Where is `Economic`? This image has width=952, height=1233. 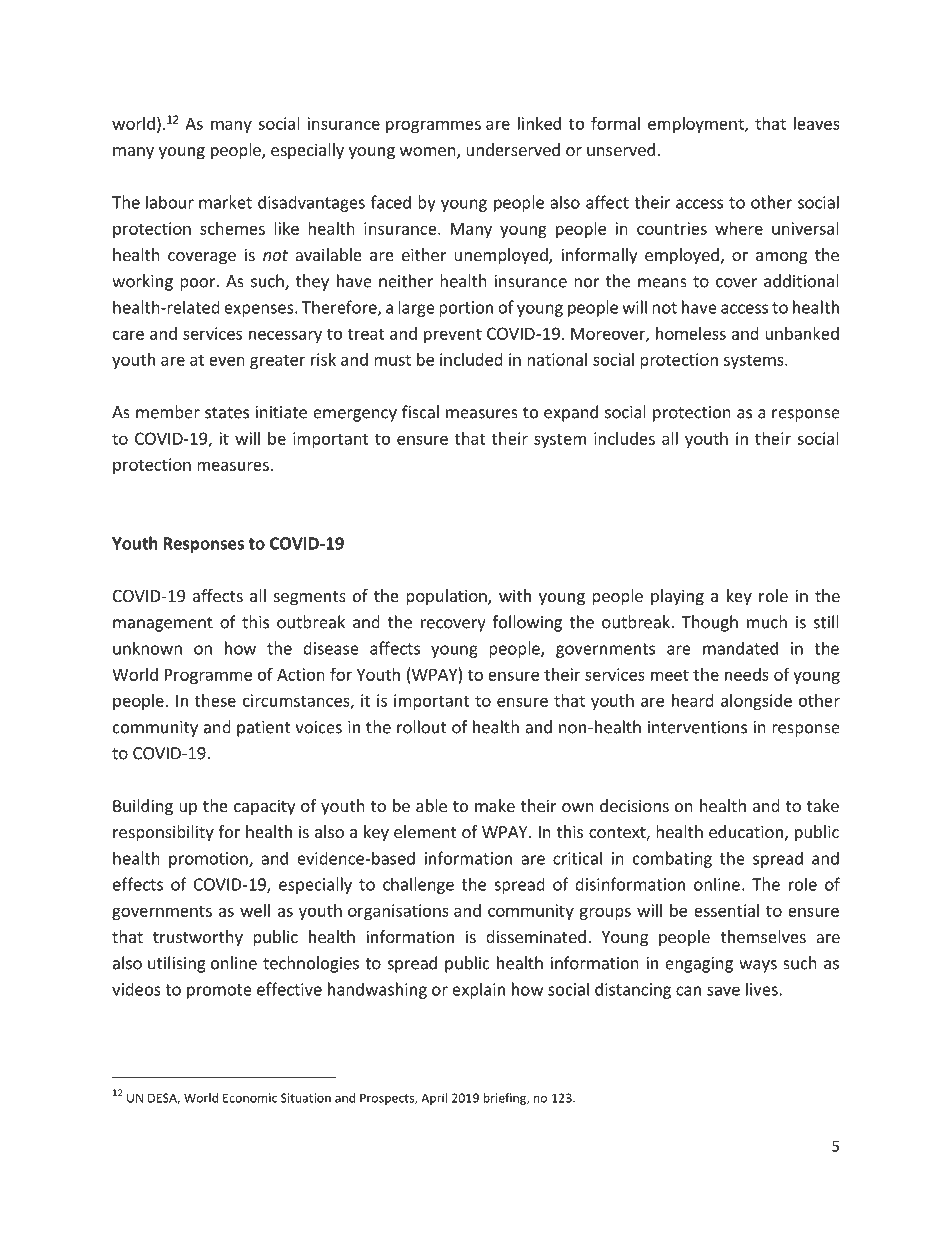 Economic is located at coordinates (250, 1098).
